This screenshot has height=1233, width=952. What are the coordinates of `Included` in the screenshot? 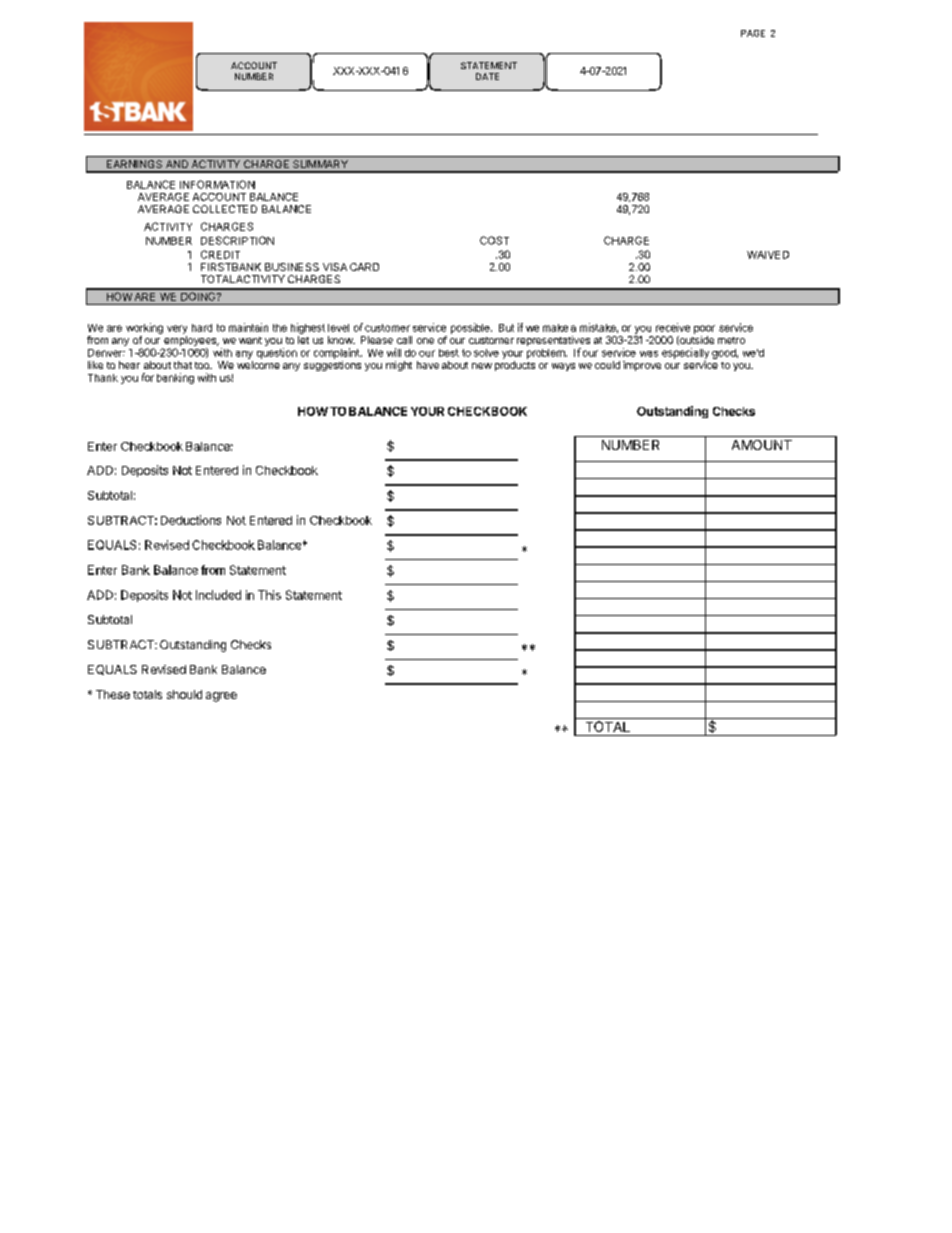 It's located at (218, 595).
